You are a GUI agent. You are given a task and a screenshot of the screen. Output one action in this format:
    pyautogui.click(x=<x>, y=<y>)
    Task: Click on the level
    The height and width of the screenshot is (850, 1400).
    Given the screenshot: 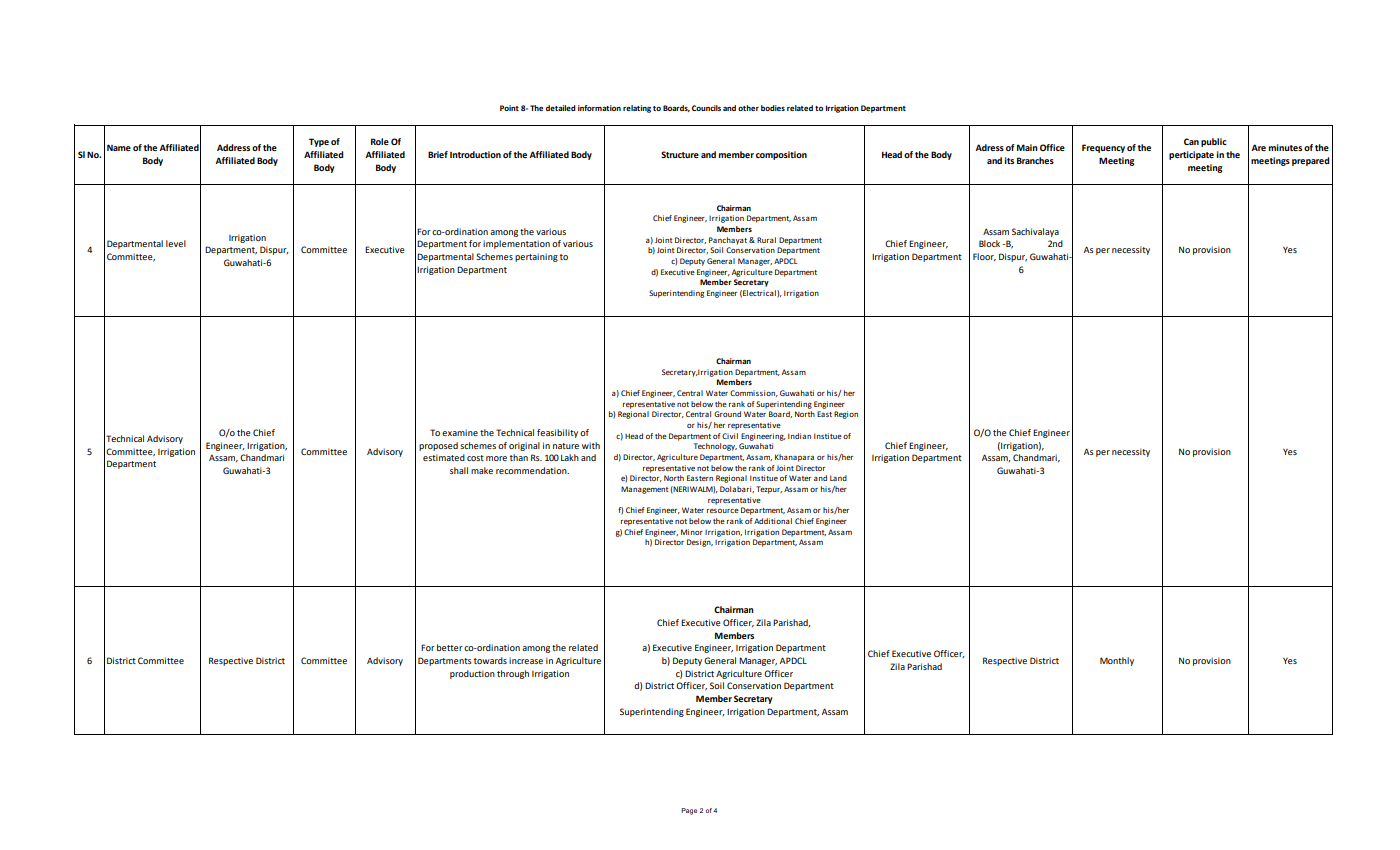 What is the action you would take?
    pyautogui.click(x=176, y=243)
